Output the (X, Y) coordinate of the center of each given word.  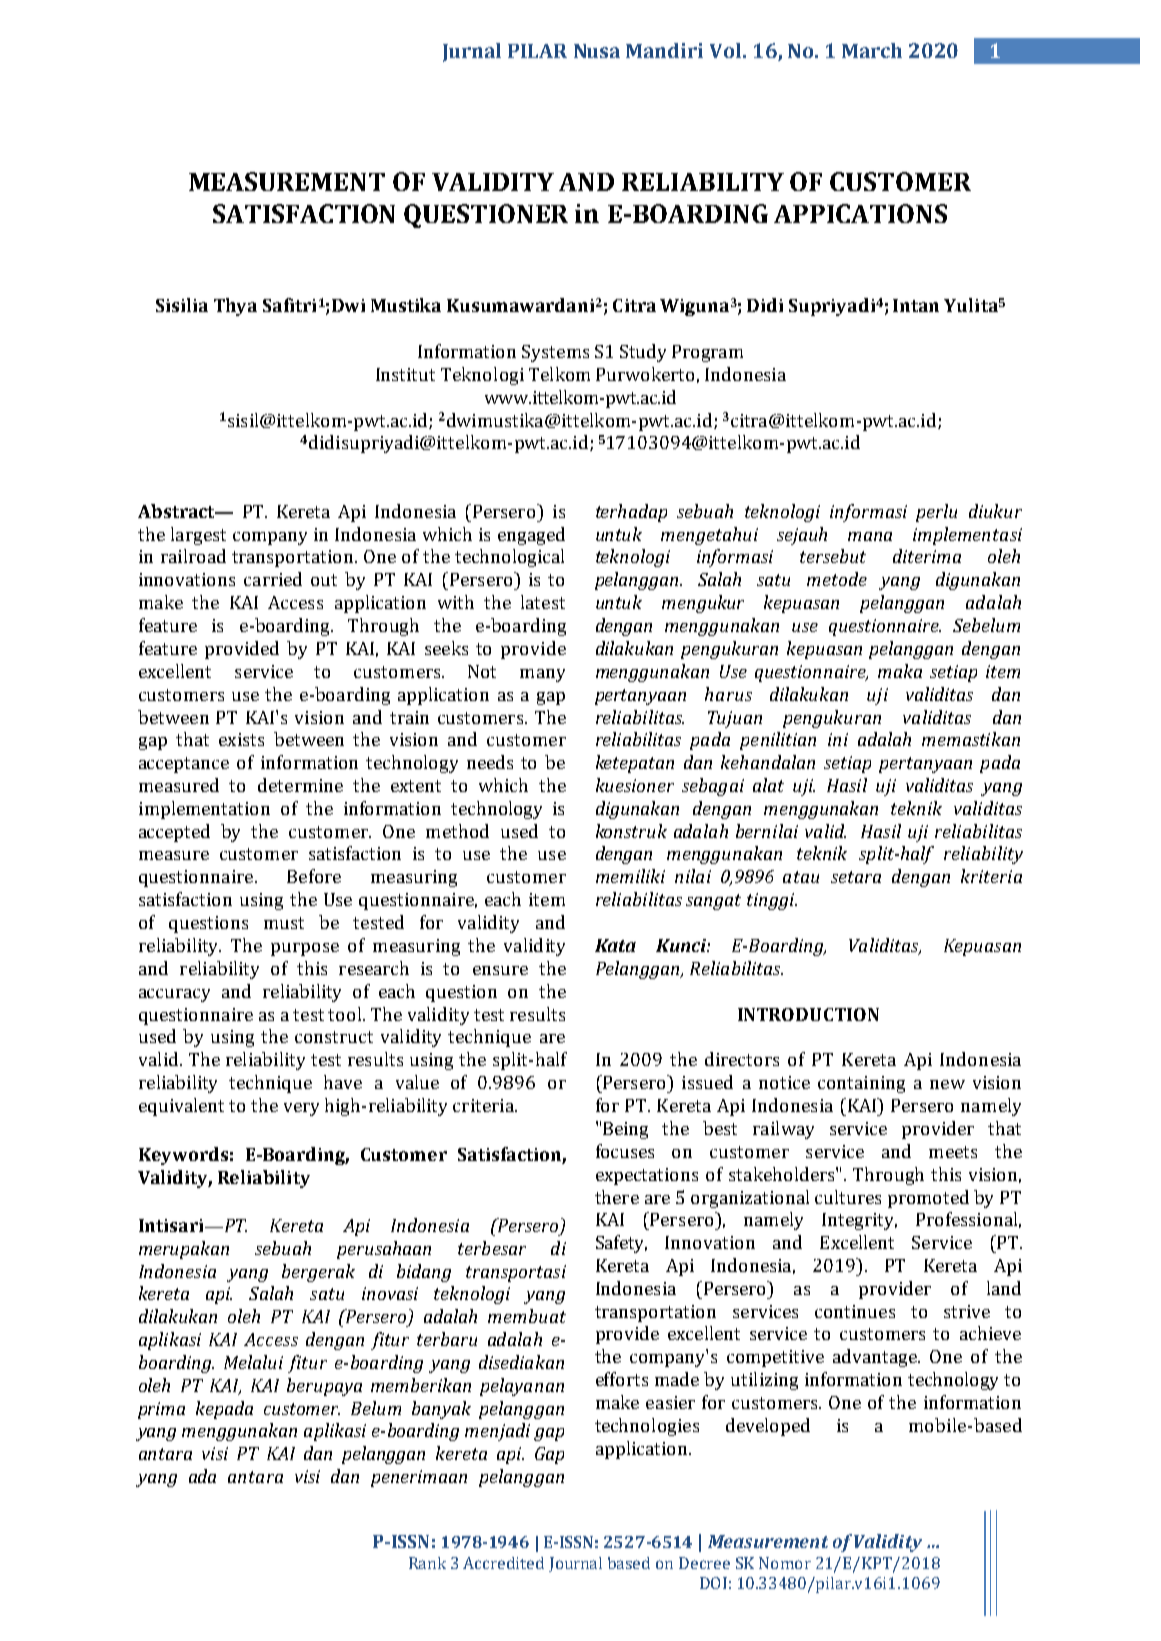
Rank (427, 1563)
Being (625, 1130)
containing (861, 1084)
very (301, 1109)
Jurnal (472, 52)
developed (768, 1427)
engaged (531, 536)
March (872, 50)
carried (273, 579)
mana (870, 536)
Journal (575, 1564)
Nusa (597, 51)
